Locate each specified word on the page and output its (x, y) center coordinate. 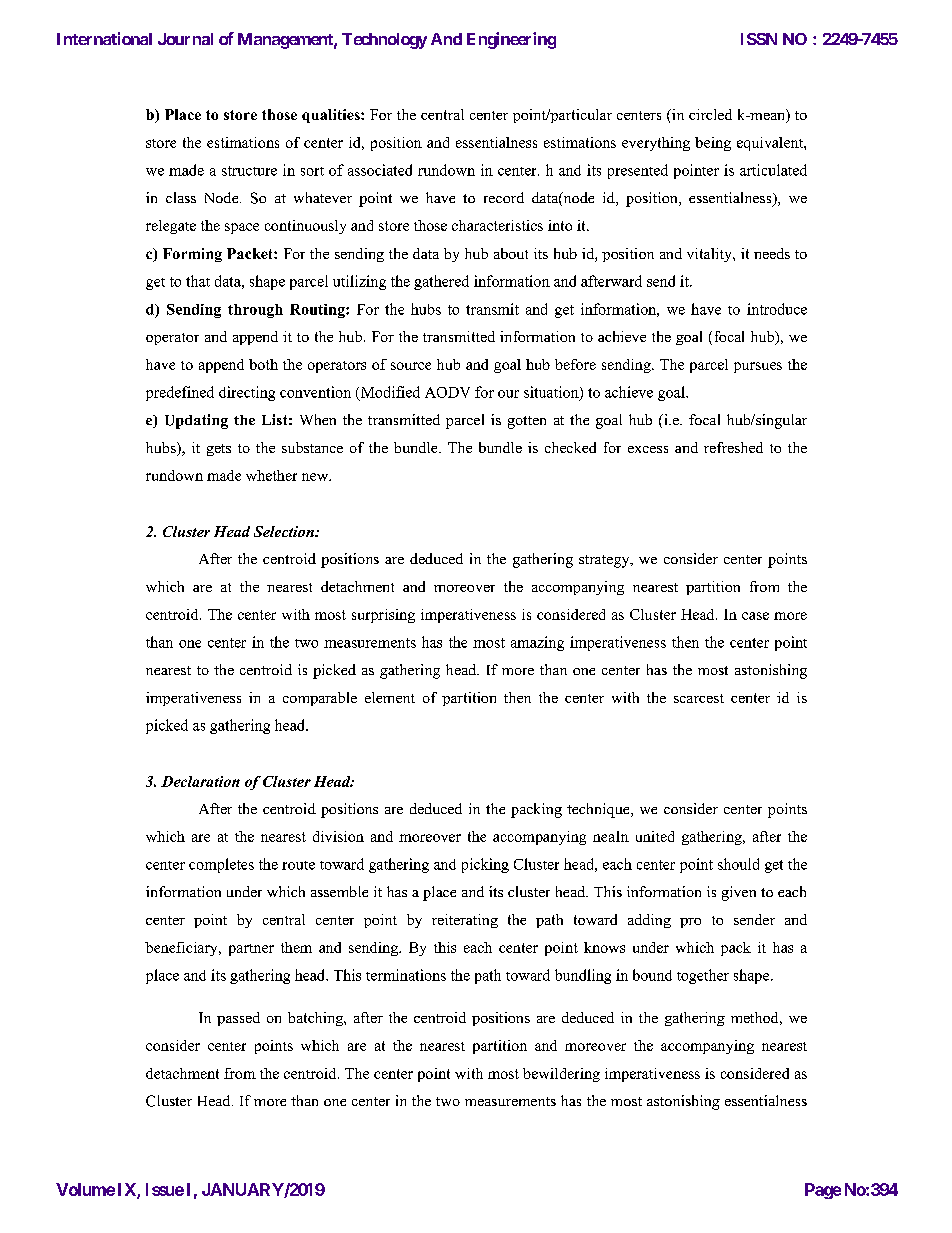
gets (219, 450)
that (198, 281)
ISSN (759, 39)
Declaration (200, 781)
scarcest (699, 698)
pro (690, 923)
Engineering (511, 40)
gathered (441, 282)
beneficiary (182, 949)
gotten (527, 422)
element (390, 697)
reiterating (465, 921)
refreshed (733, 447)
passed (238, 1019)
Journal (185, 39)
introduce (777, 309)
